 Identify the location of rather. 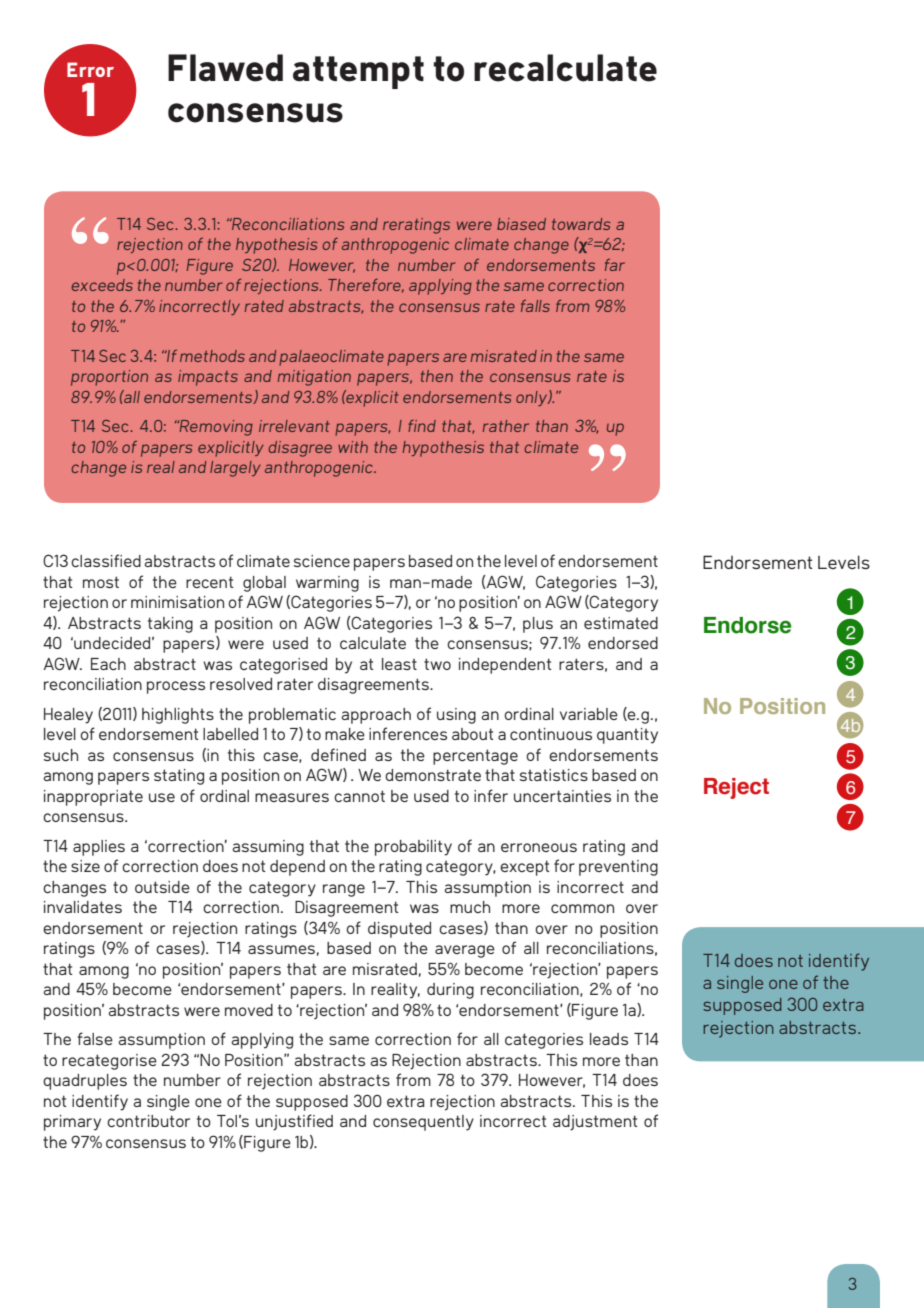
(506, 426).
